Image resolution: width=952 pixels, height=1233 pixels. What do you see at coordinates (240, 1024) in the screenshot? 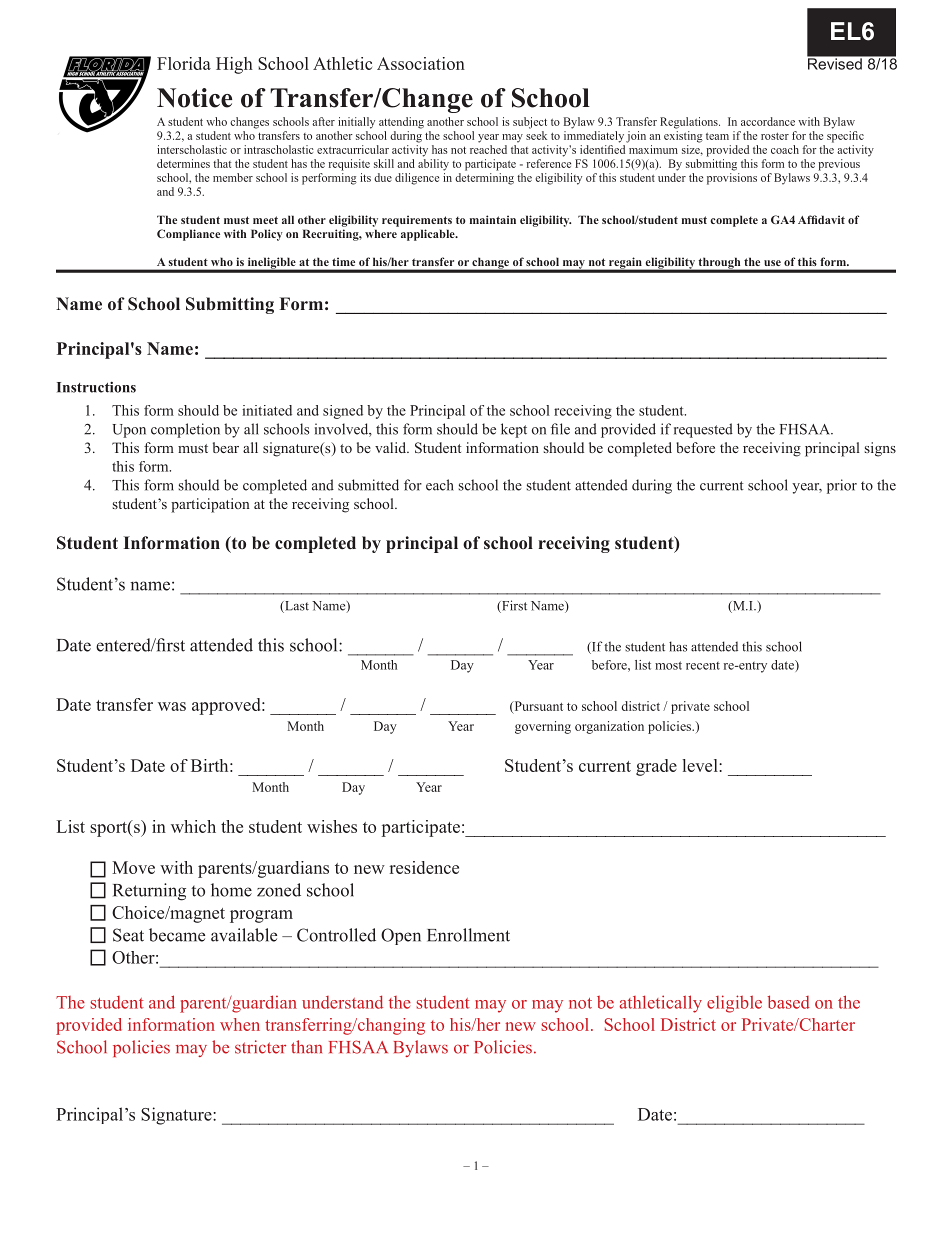
I see `when` at bounding box center [240, 1024].
